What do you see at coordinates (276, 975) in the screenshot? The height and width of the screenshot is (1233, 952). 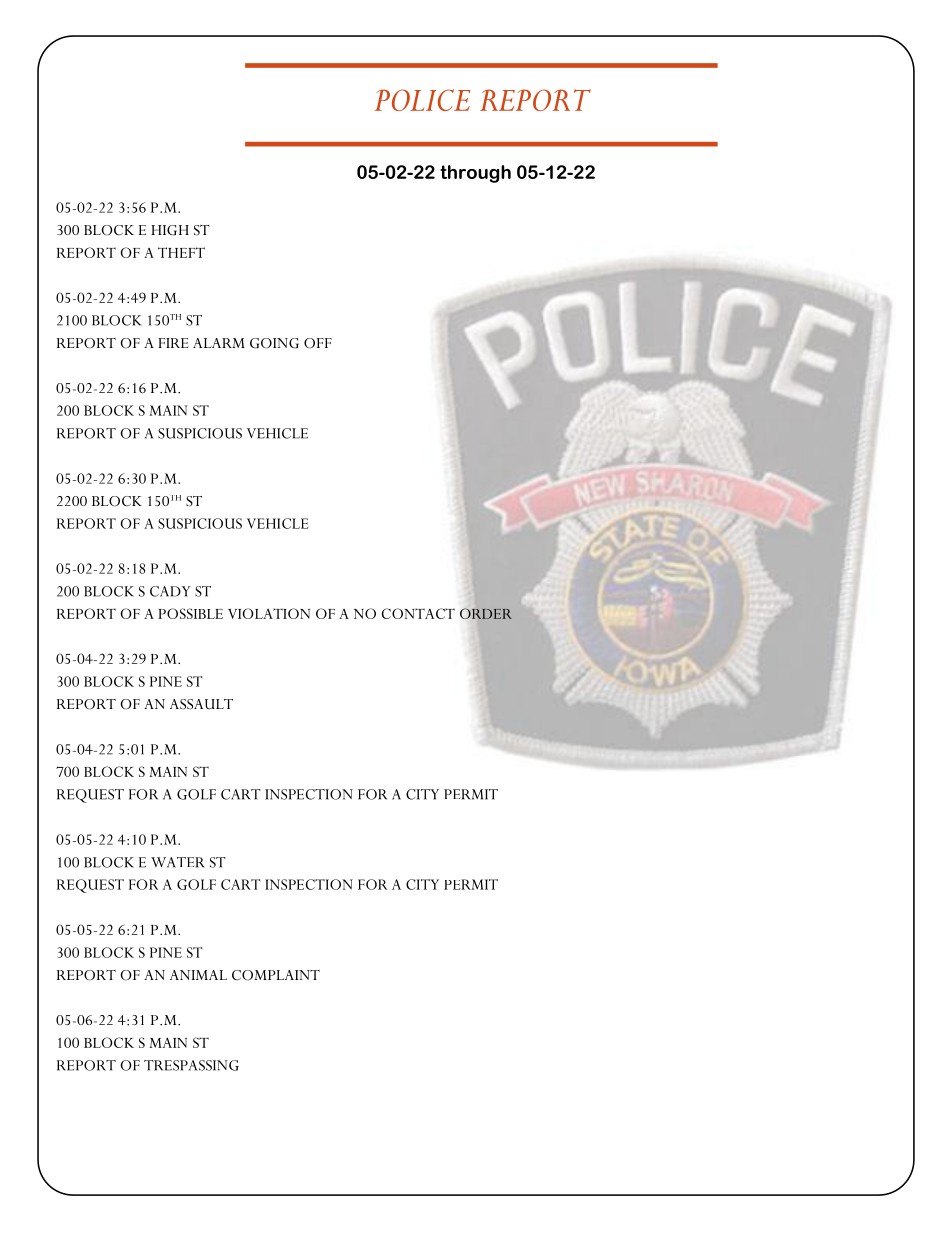 I see `COMPLAINT` at bounding box center [276, 975].
